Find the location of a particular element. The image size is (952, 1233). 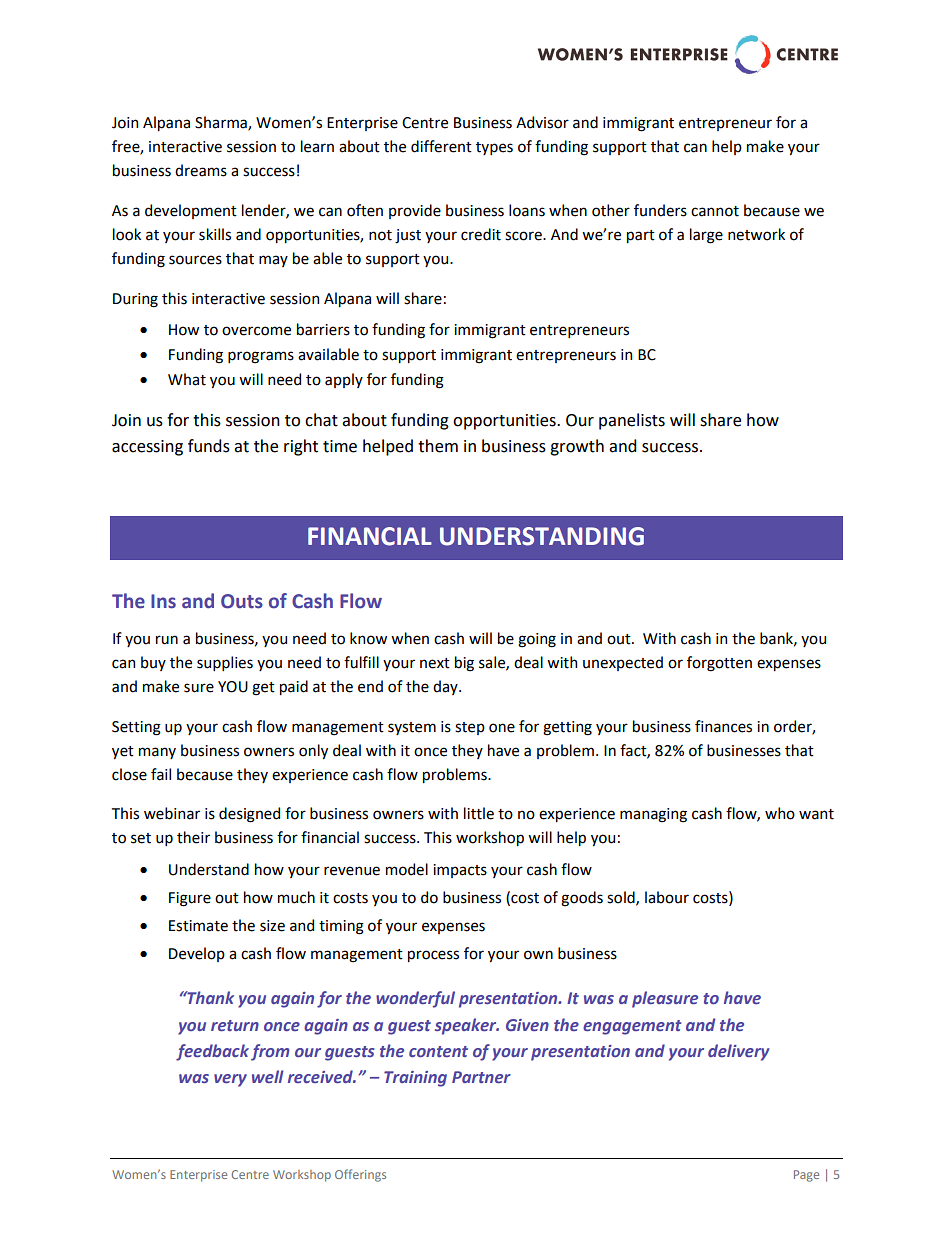

Training is located at coordinates (415, 1079).
